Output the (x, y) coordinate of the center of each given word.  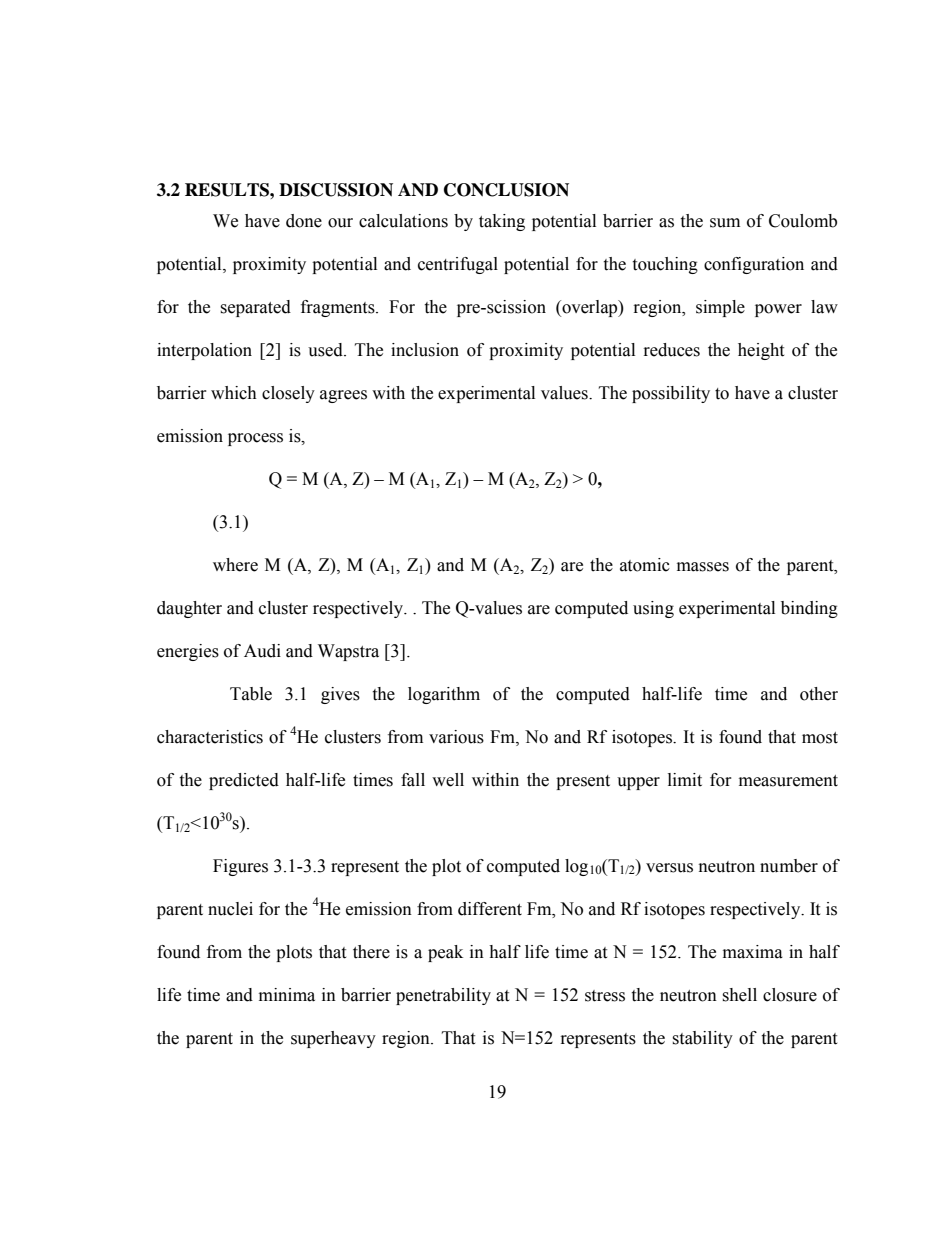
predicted (244, 781)
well (448, 780)
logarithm (444, 695)
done (304, 221)
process (255, 439)
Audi (262, 651)
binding (809, 609)
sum (725, 223)
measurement (788, 781)
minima (287, 995)
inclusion (425, 350)
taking (502, 222)
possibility (671, 394)
